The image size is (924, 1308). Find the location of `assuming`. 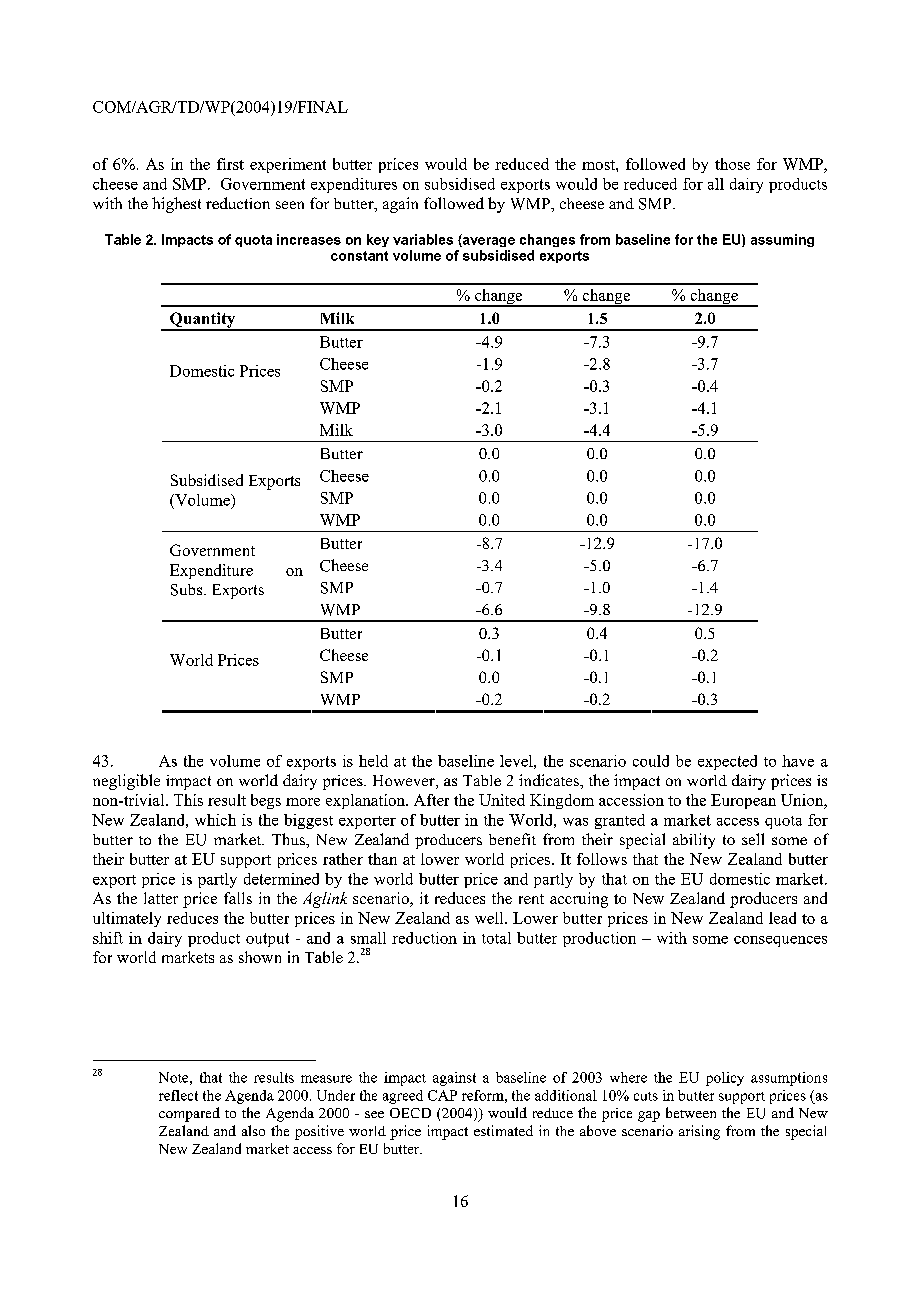

assuming is located at coordinates (782, 240).
